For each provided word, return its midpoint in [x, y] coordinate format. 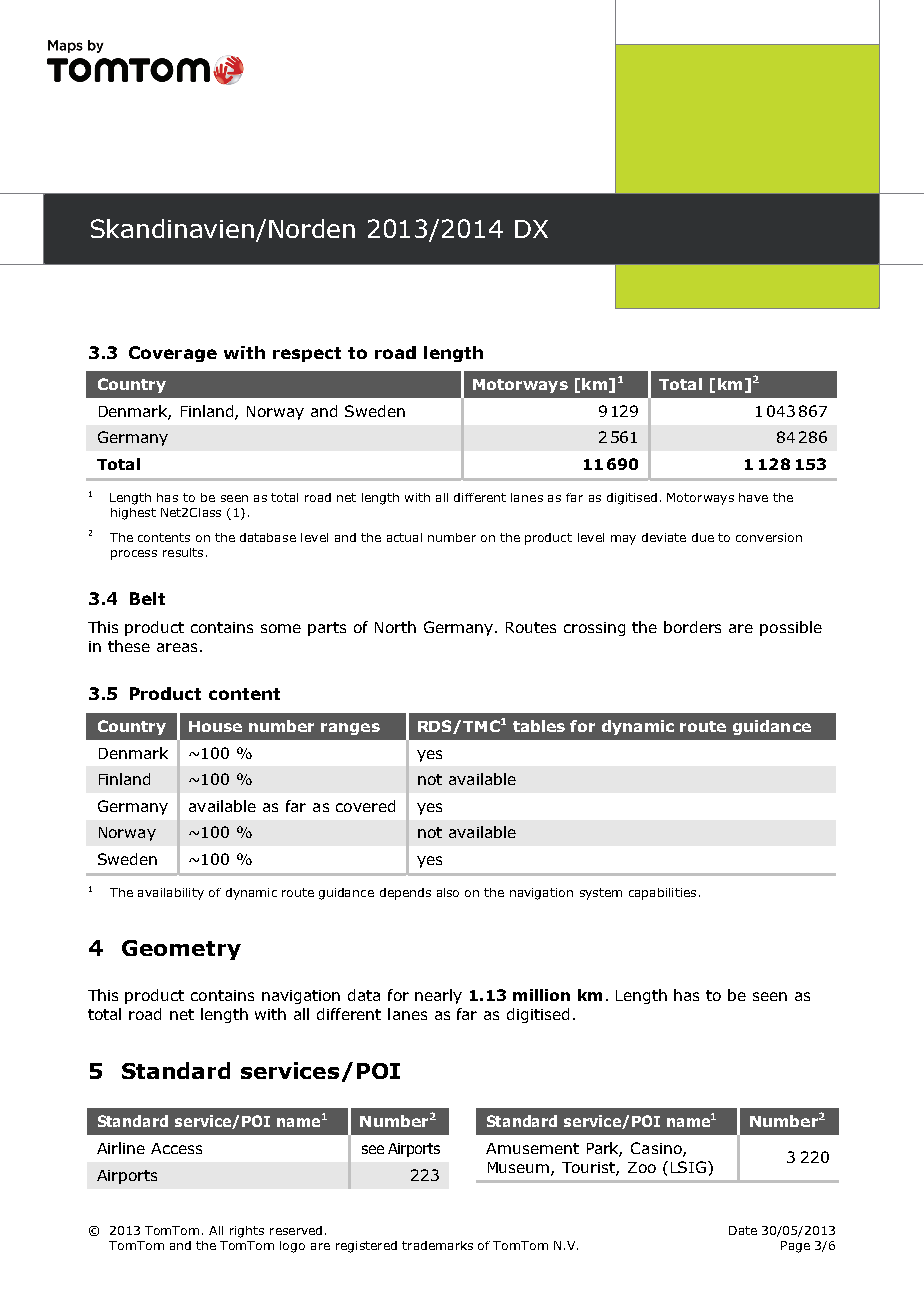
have [753, 497]
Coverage [173, 354]
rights [247, 1232]
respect [307, 354]
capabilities [662, 894]
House [215, 726]
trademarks [437, 1245]
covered [365, 806]
